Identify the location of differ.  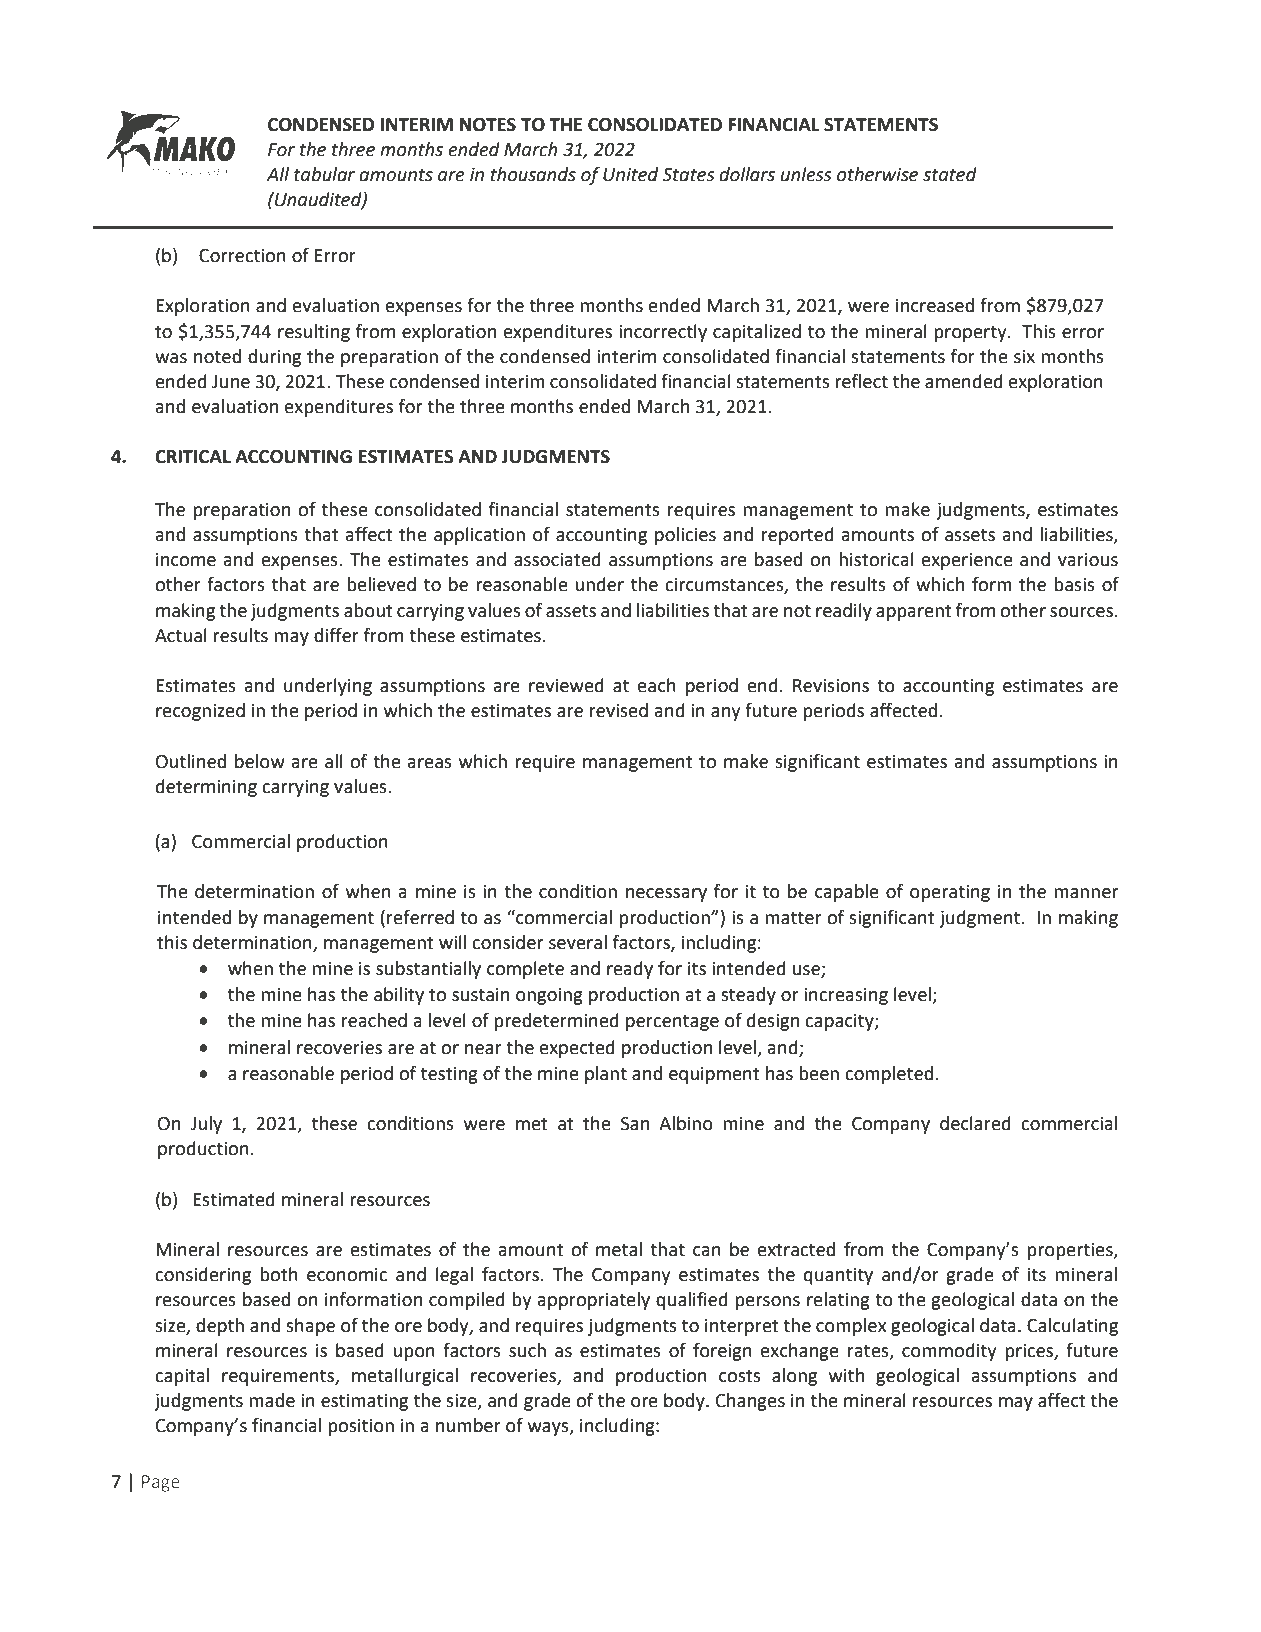
(336, 635).
